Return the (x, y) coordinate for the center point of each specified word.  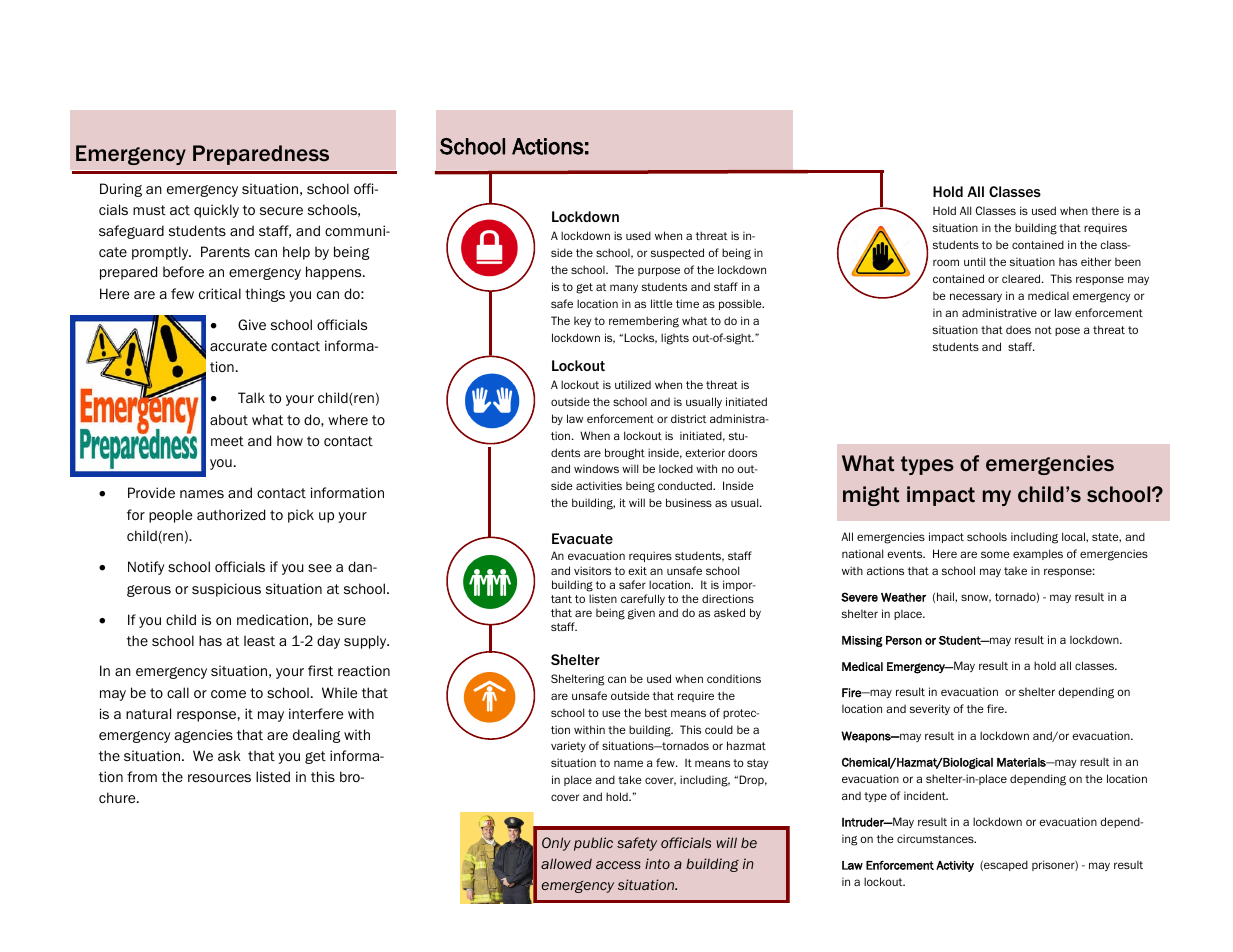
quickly (216, 211)
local (1074, 536)
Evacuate (582, 538)
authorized (231, 514)
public (593, 844)
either (1096, 261)
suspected (677, 253)
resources (219, 778)
